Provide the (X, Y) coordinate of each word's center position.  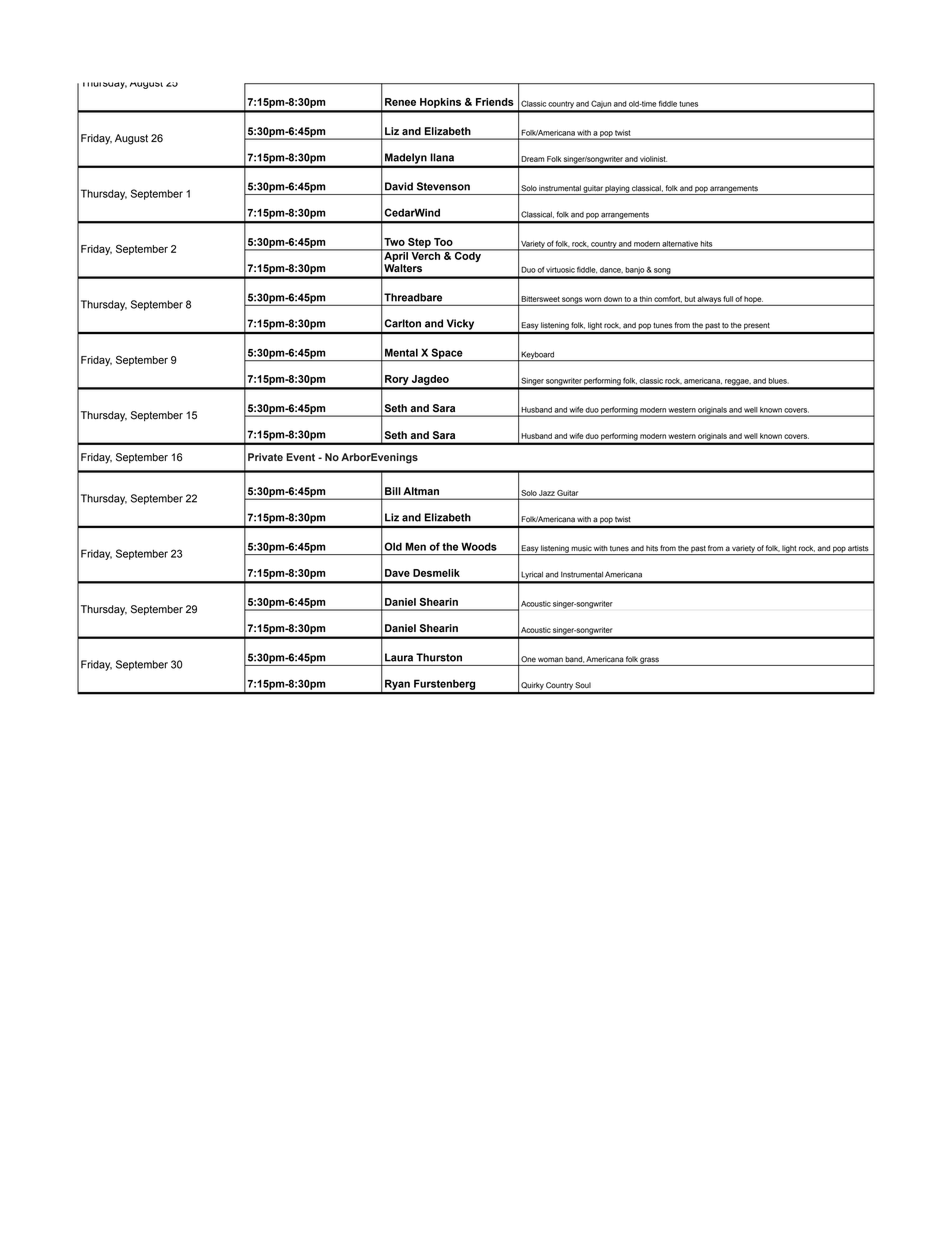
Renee (400, 102)
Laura (399, 657)
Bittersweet (541, 299)
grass (650, 661)
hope (753, 301)
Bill (392, 491)
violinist (653, 159)
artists (858, 548)
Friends (495, 102)
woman (550, 659)
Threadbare (413, 297)
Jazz (547, 493)
